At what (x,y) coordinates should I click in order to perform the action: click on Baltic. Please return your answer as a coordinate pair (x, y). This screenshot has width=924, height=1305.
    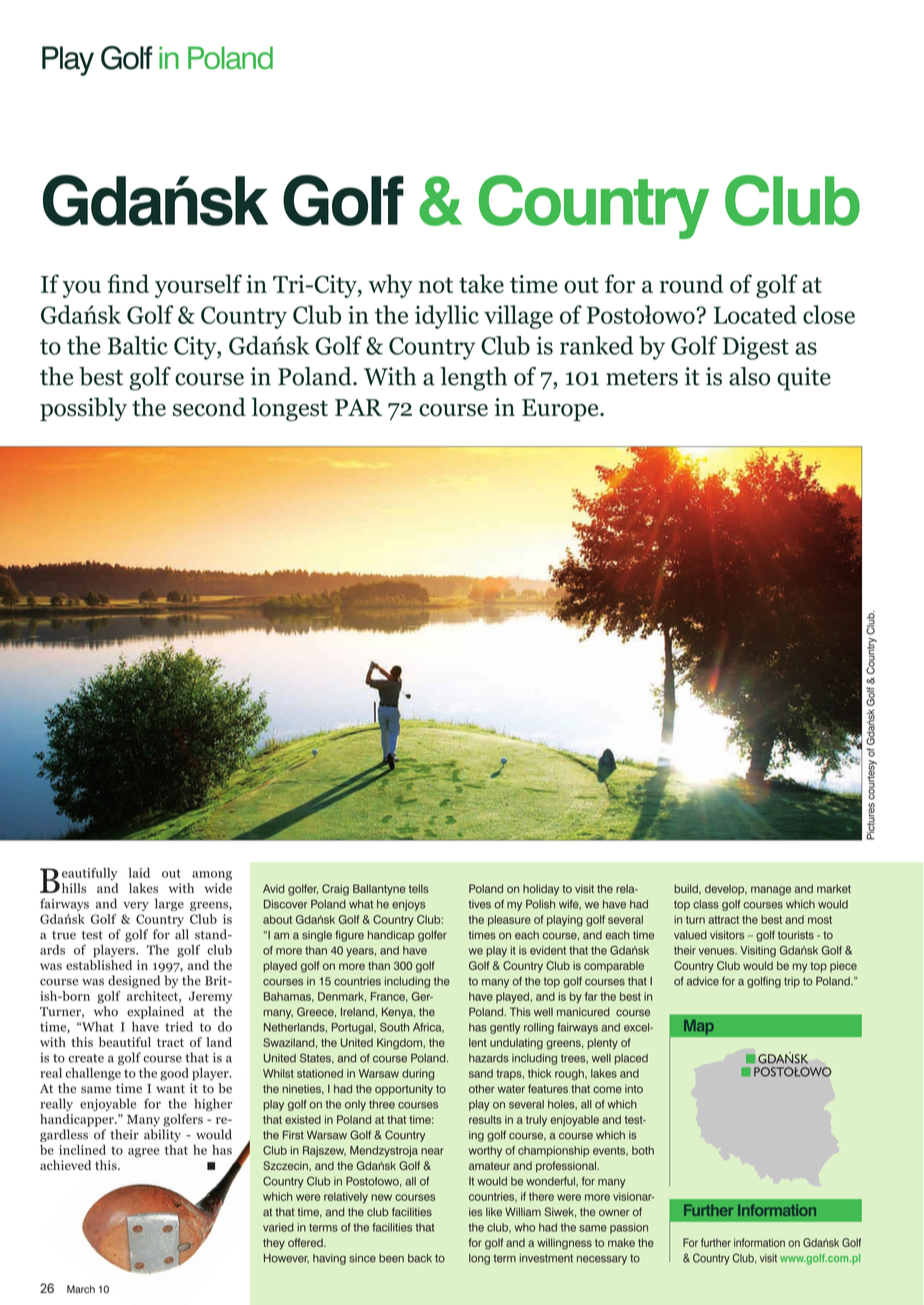
    Looking at the image, I should click on (138, 345).
